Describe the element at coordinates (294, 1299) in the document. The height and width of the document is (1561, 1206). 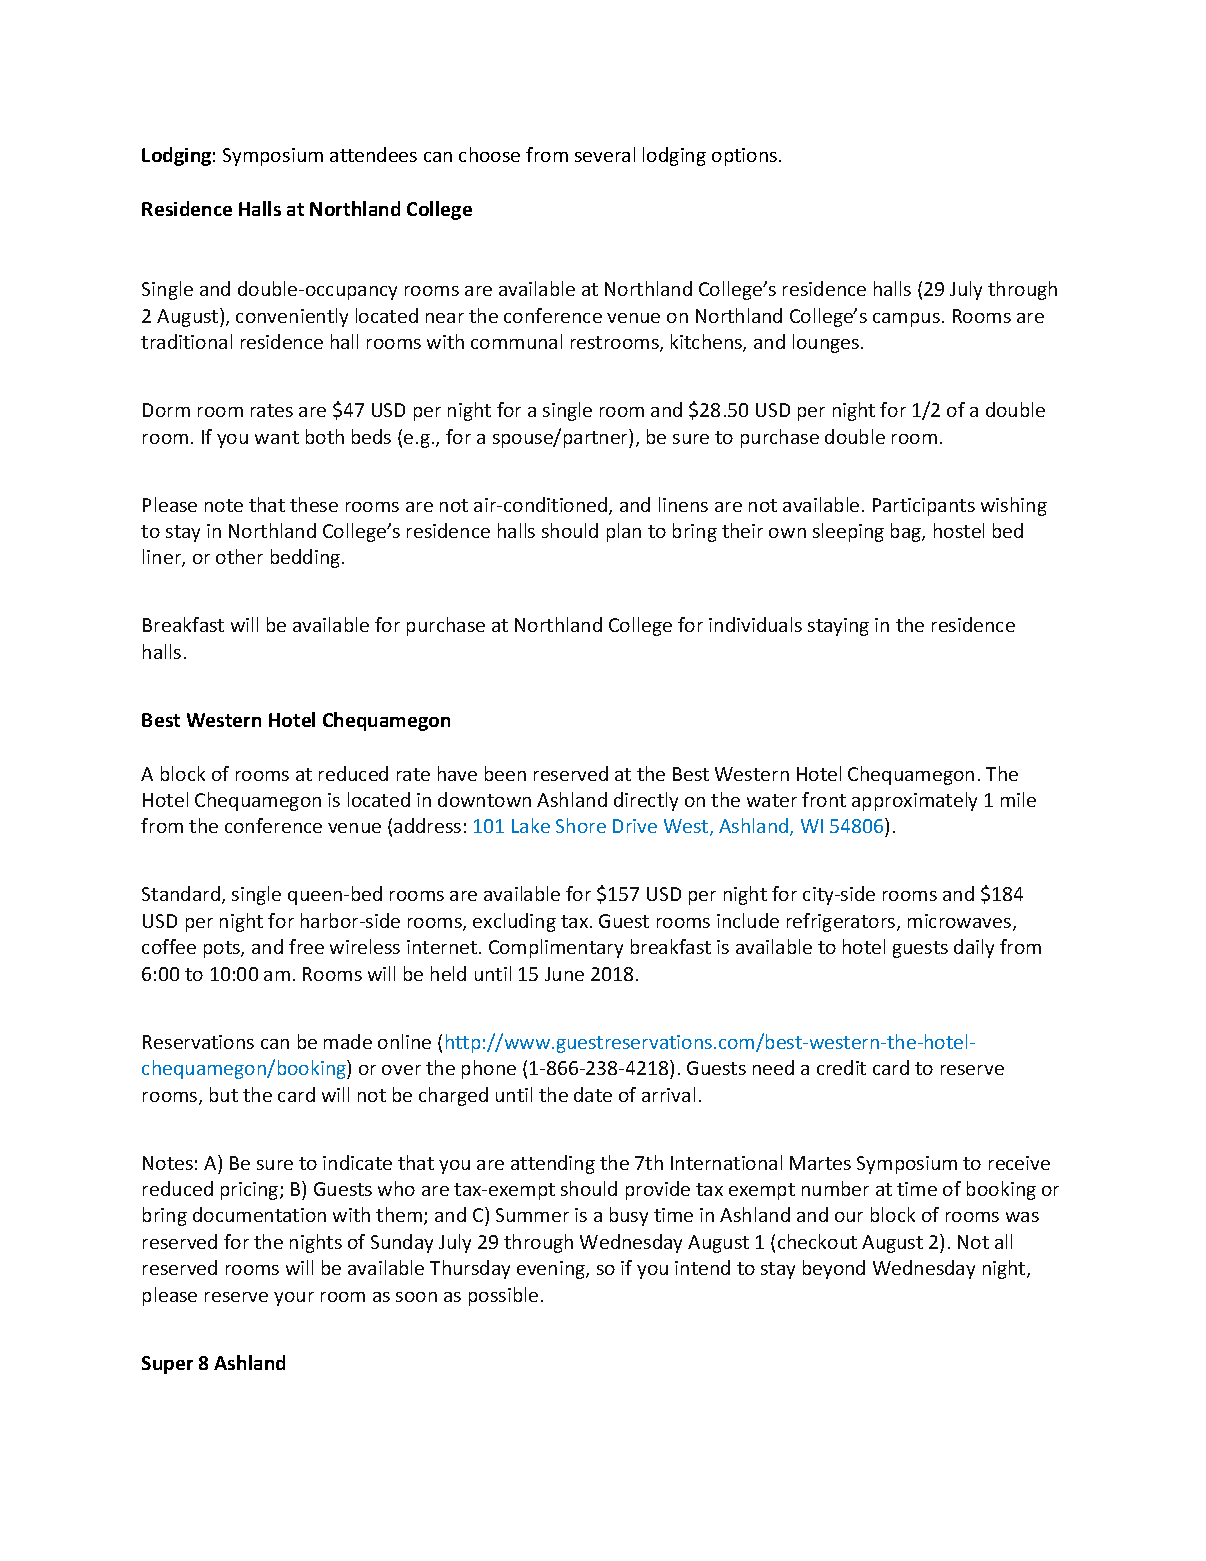
I see `your` at that location.
